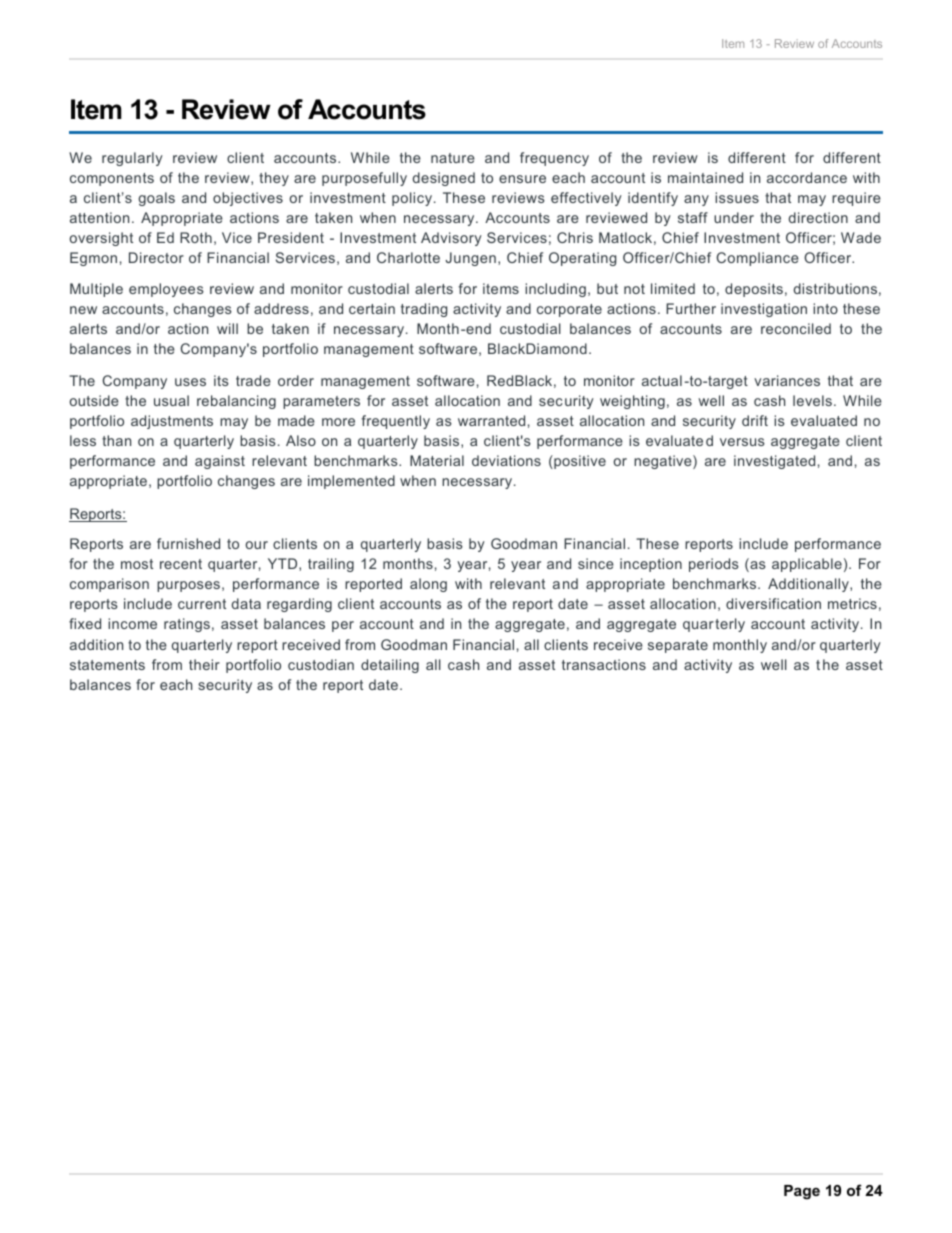  Describe the element at coordinates (802, 1192) in the screenshot. I see `Page` at that location.
